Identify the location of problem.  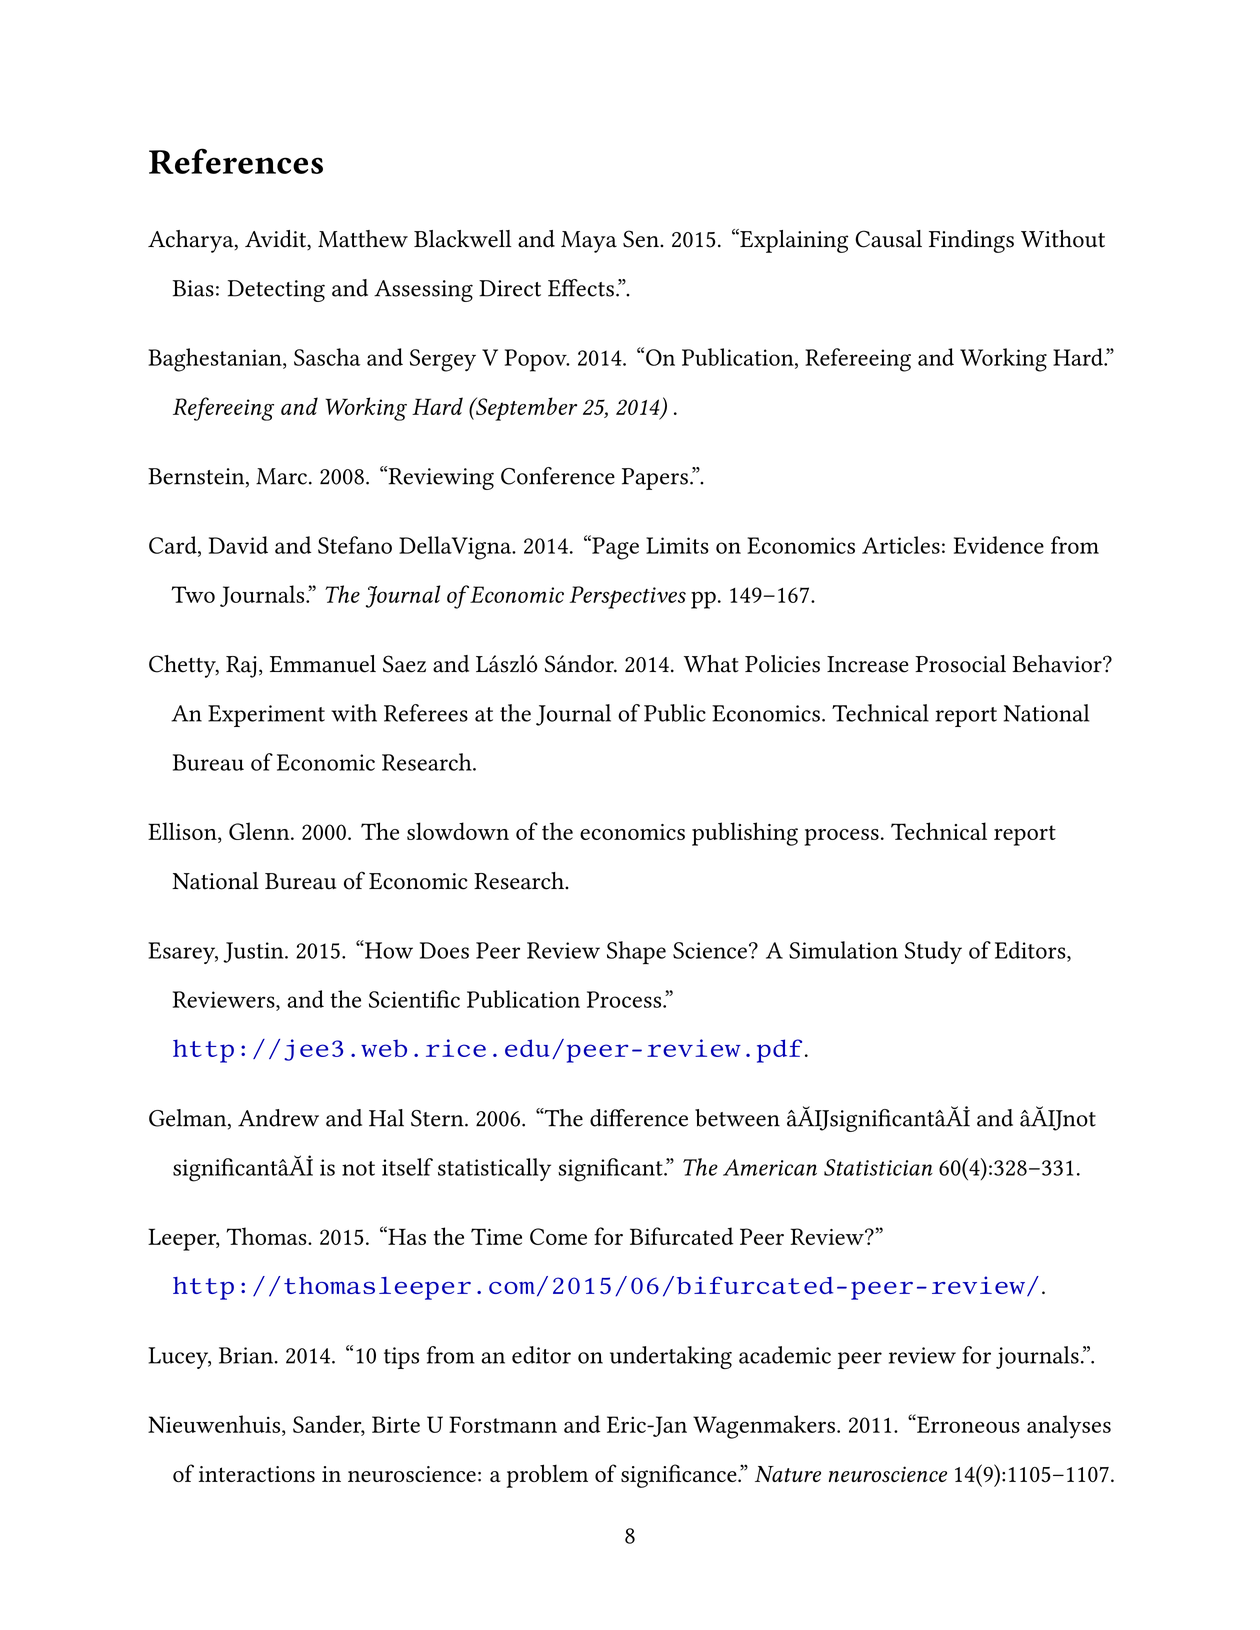
(547, 1476).
